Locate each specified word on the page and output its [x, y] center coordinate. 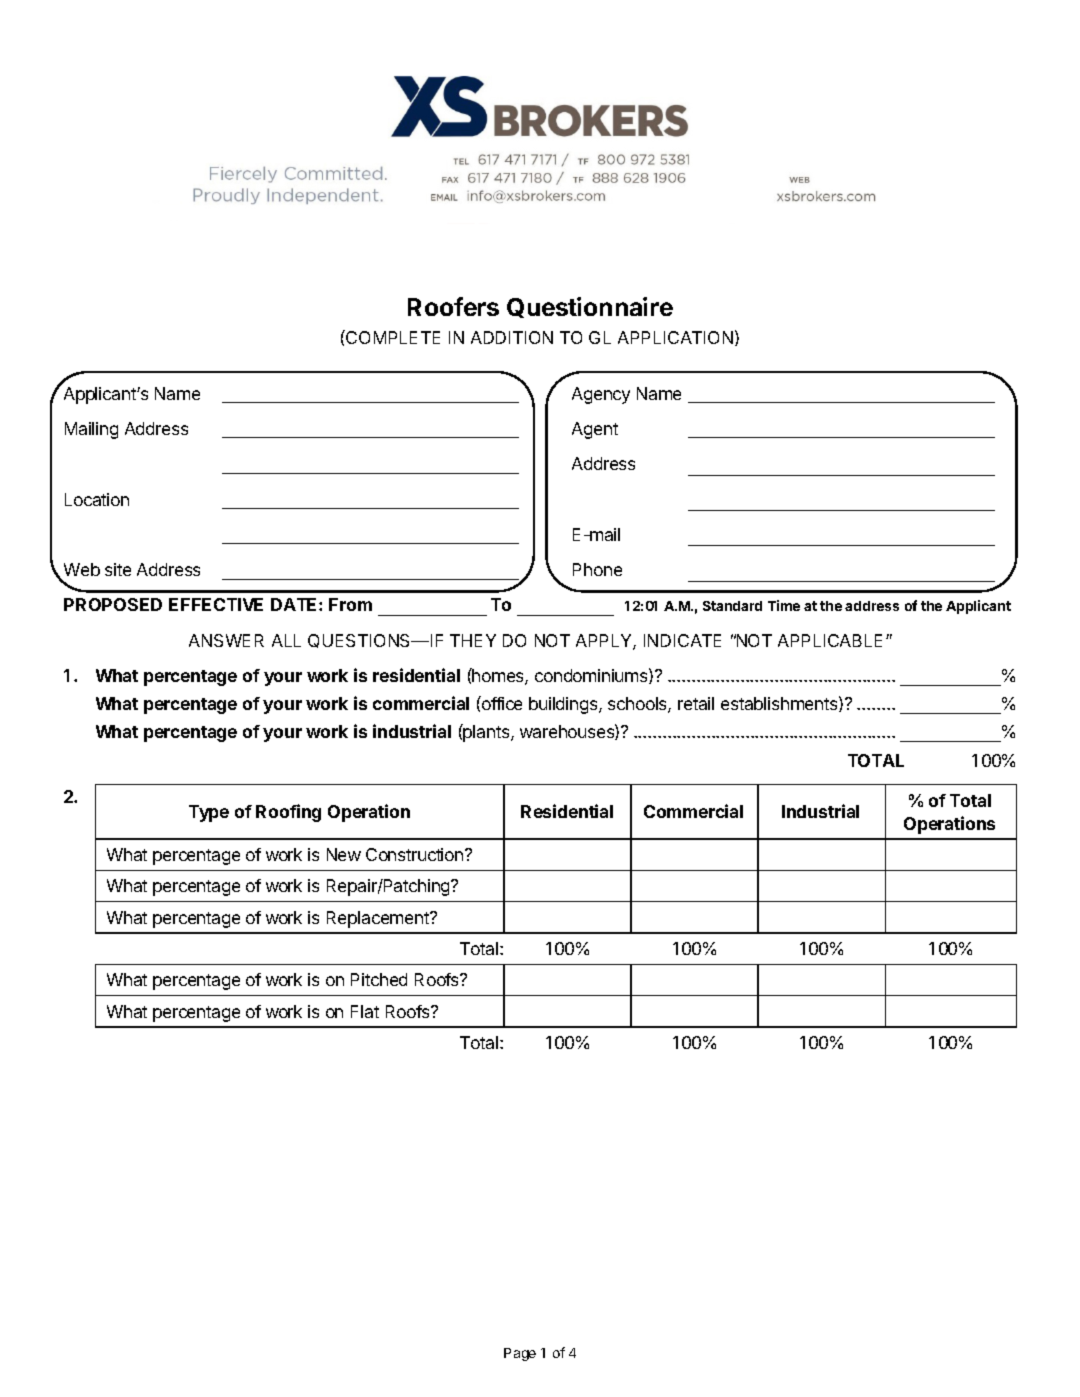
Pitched [379, 979]
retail [696, 703]
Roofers [453, 306]
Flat [365, 1011]
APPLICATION [675, 337]
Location [97, 499]
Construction [416, 854]
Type [209, 813]
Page [520, 1354]
